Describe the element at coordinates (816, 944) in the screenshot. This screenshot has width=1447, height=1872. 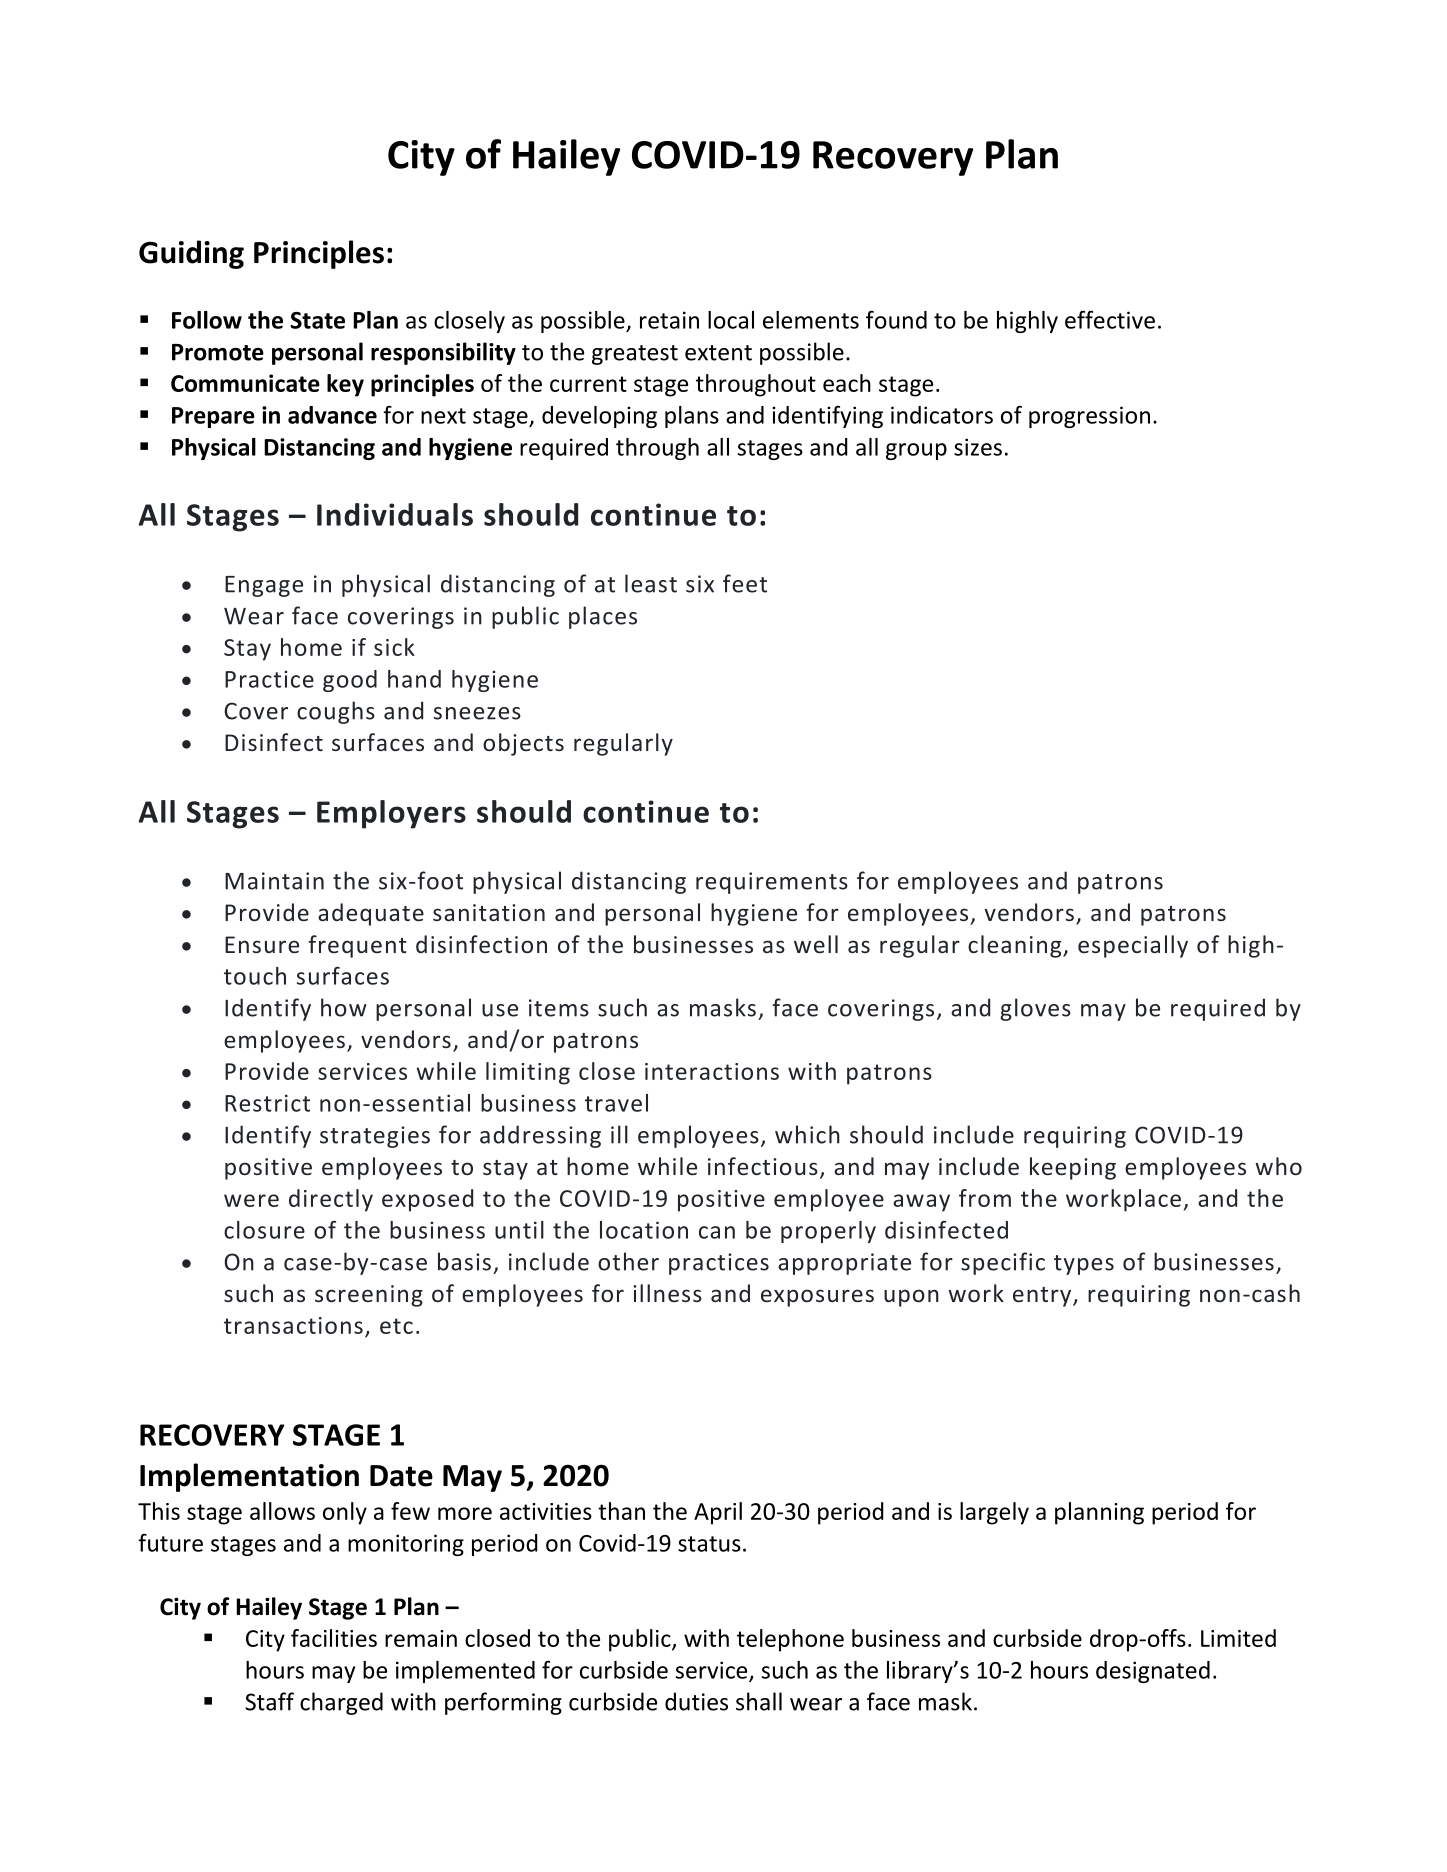
I see `well` at that location.
